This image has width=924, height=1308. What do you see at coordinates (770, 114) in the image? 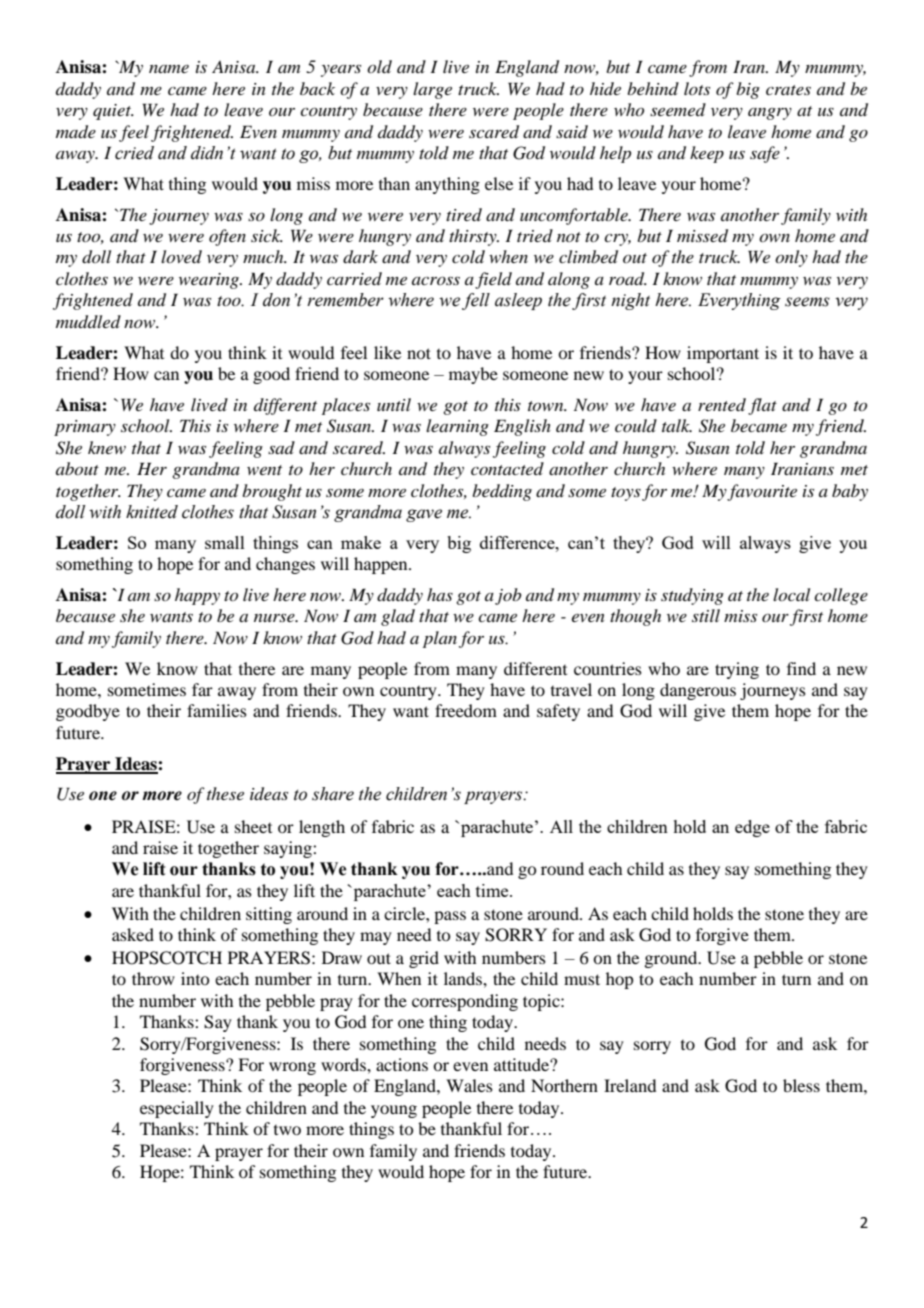
I see `angry` at bounding box center [770, 114].
